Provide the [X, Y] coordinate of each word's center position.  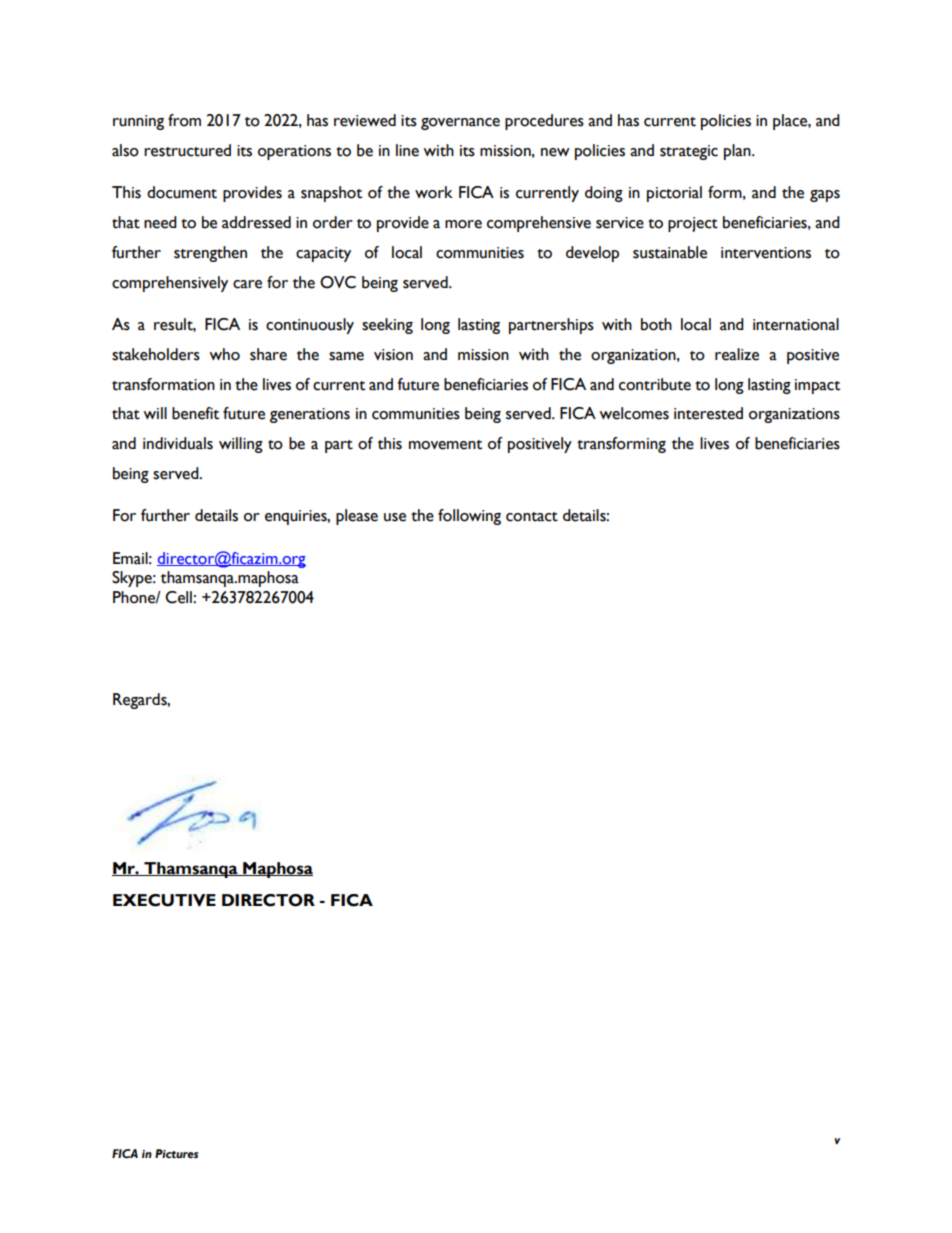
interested [708, 413]
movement [445, 445]
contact [532, 517]
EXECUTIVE [164, 900]
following [469, 517]
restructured [187, 150]
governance [460, 124]
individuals [178, 443]
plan [738, 152]
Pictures [176, 1154]
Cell [179, 597]
